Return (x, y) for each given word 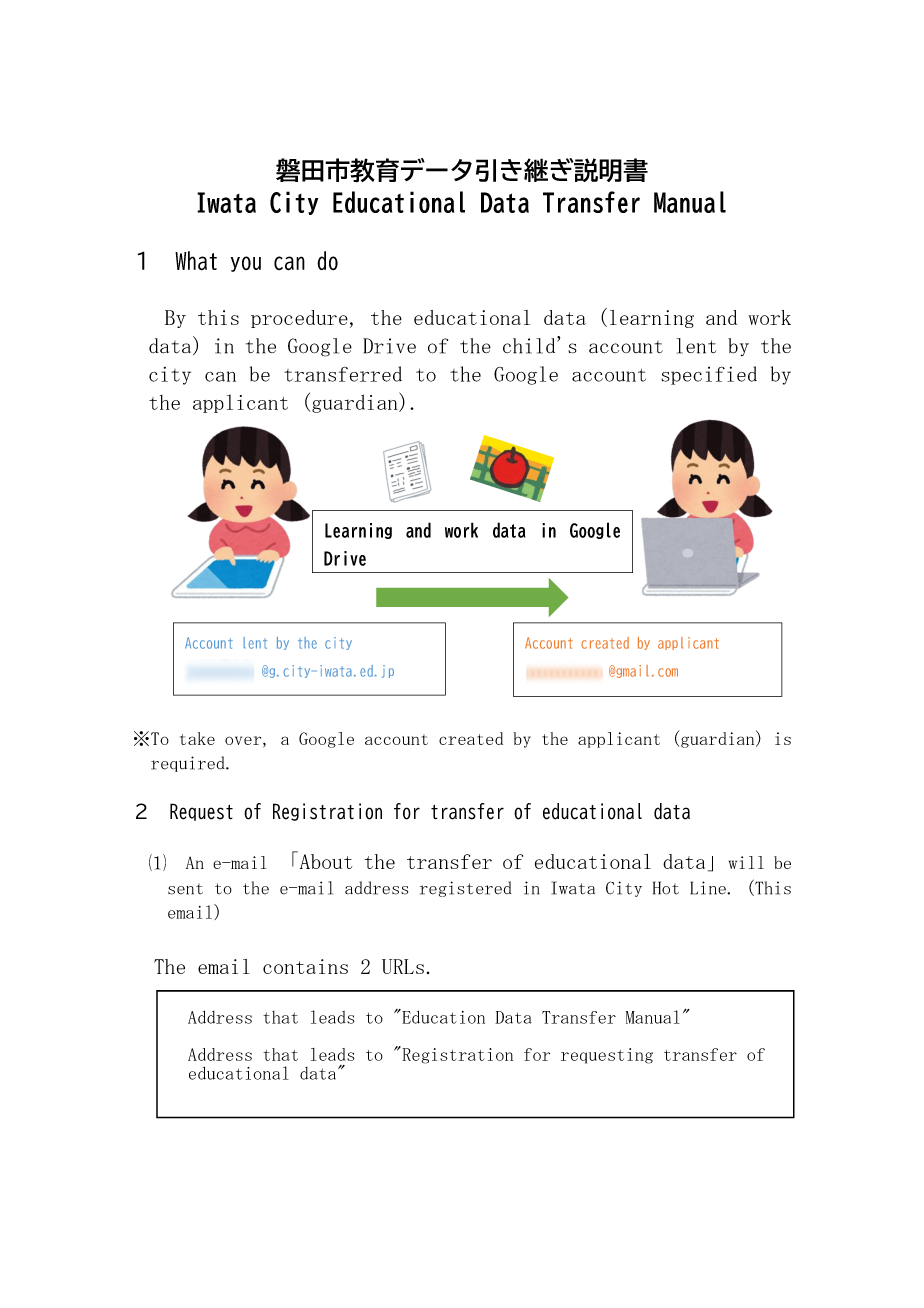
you (246, 264)
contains (305, 966)
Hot (666, 888)
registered (466, 889)
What (196, 261)
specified (709, 375)
